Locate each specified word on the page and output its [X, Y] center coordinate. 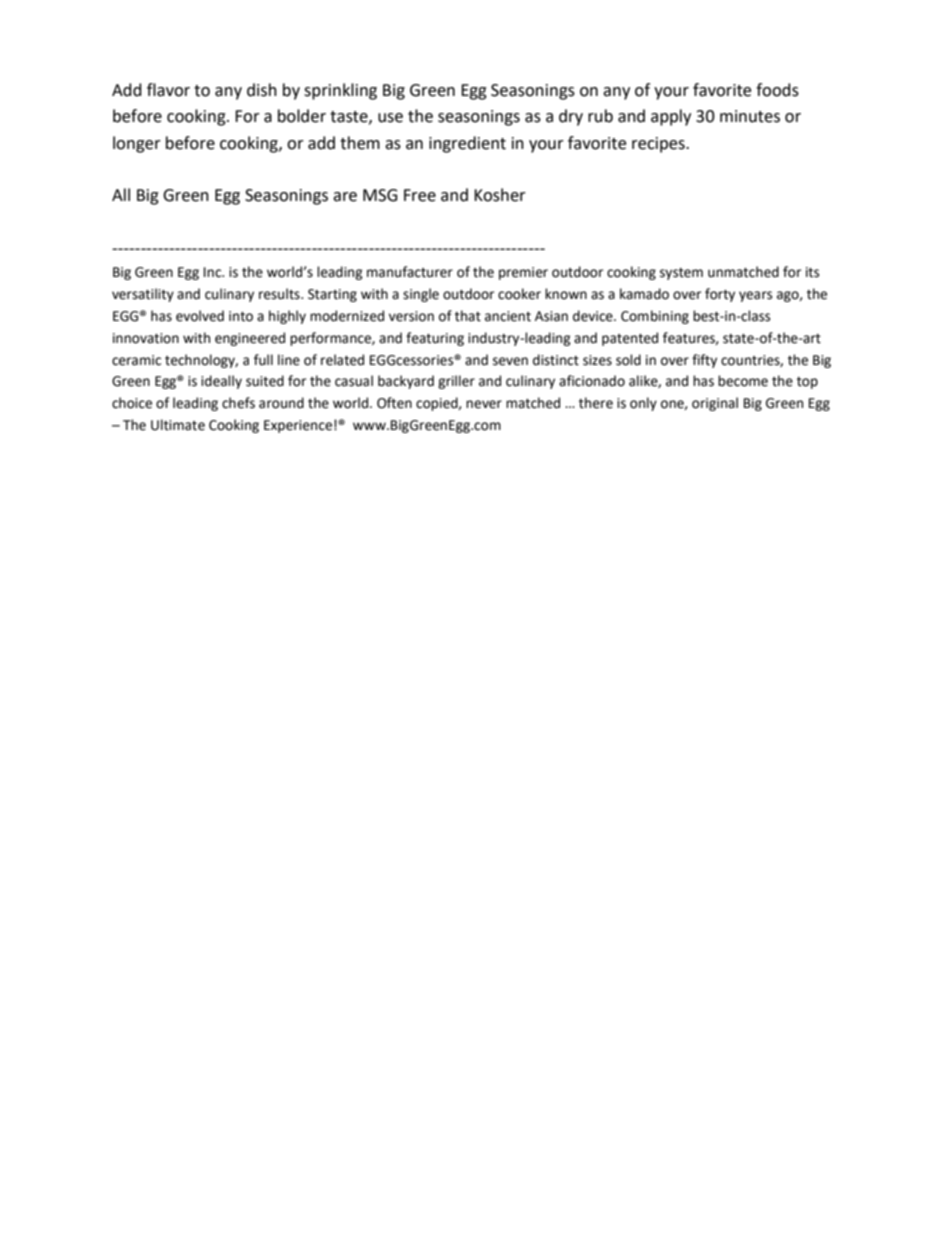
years [755, 296]
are [345, 197]
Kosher [500, 195]
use [390, 118]
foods [777, 90]
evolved [200, 316]
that [468, 316]
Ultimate [178, 425]
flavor [168, 90]
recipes [659, 145]
